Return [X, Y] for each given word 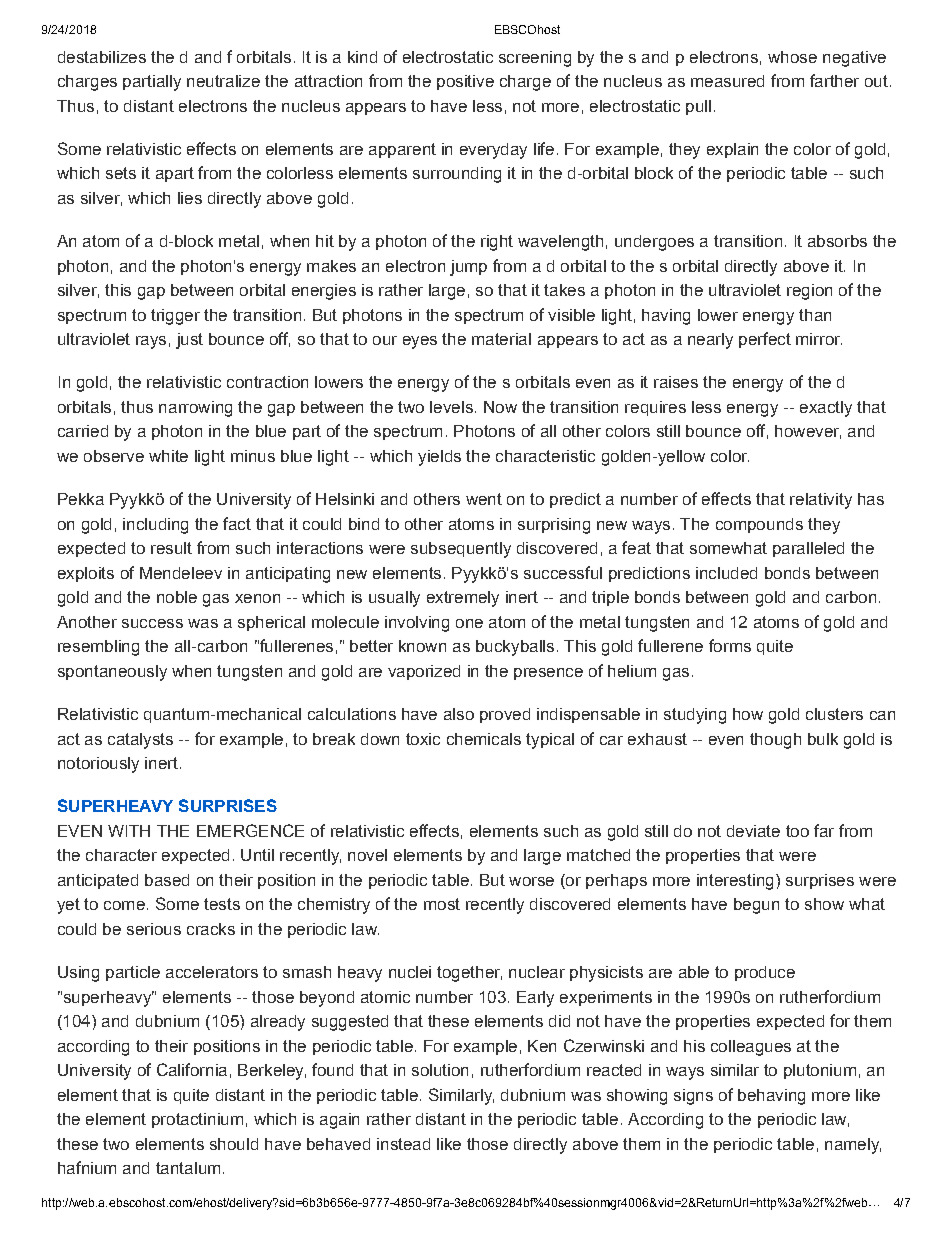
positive [465, 82]
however [808, 432]
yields [439, 458]
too [797, 831]
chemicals [484, 739]
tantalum [188, 1168]
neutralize [223, 81]
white [168, 456]
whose [792, 57]
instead [403, 1144]
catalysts [140, 741]
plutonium [820, 1071]
